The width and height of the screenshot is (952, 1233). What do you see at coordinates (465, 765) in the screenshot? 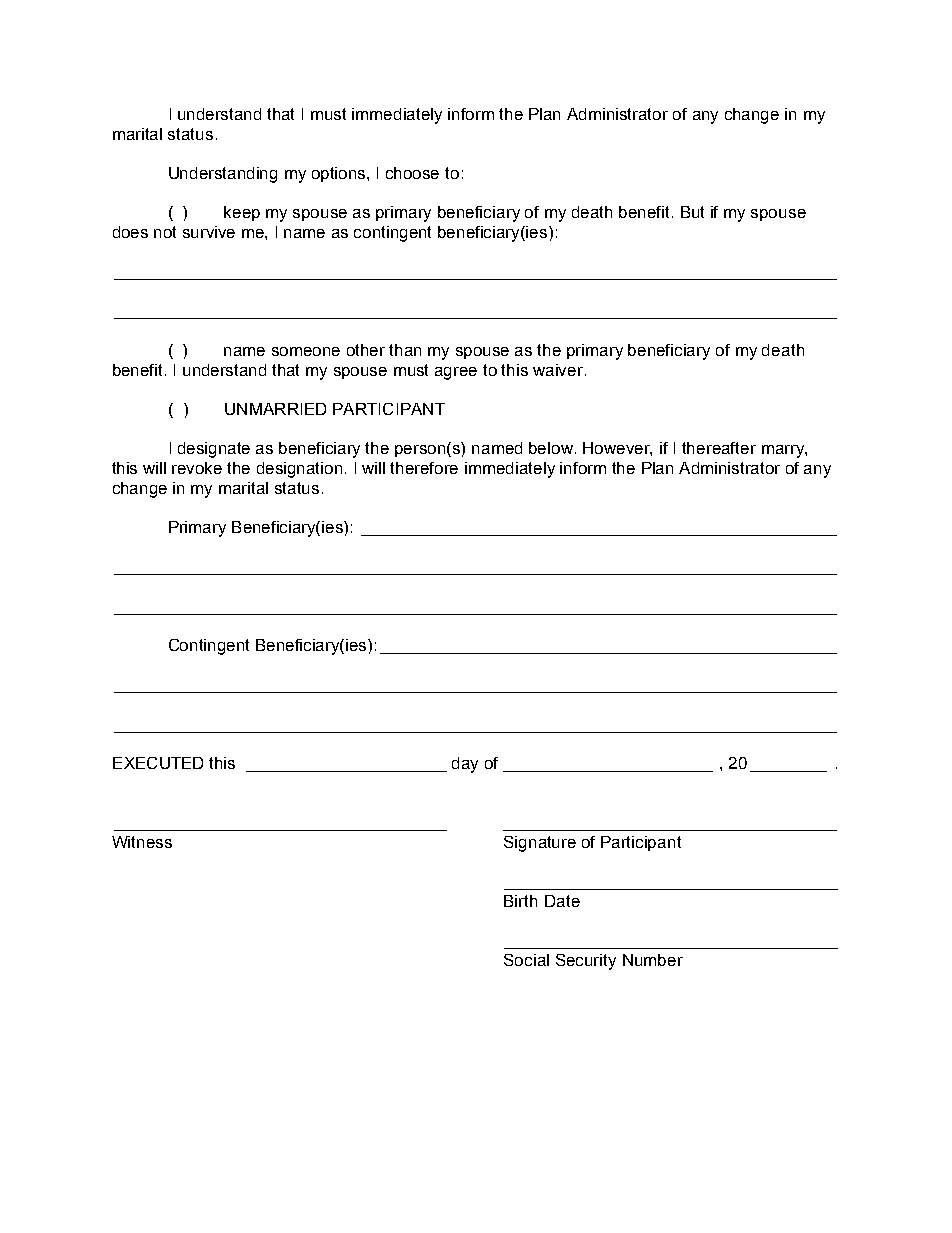
I see `day` at bounding box center [465, 765].
